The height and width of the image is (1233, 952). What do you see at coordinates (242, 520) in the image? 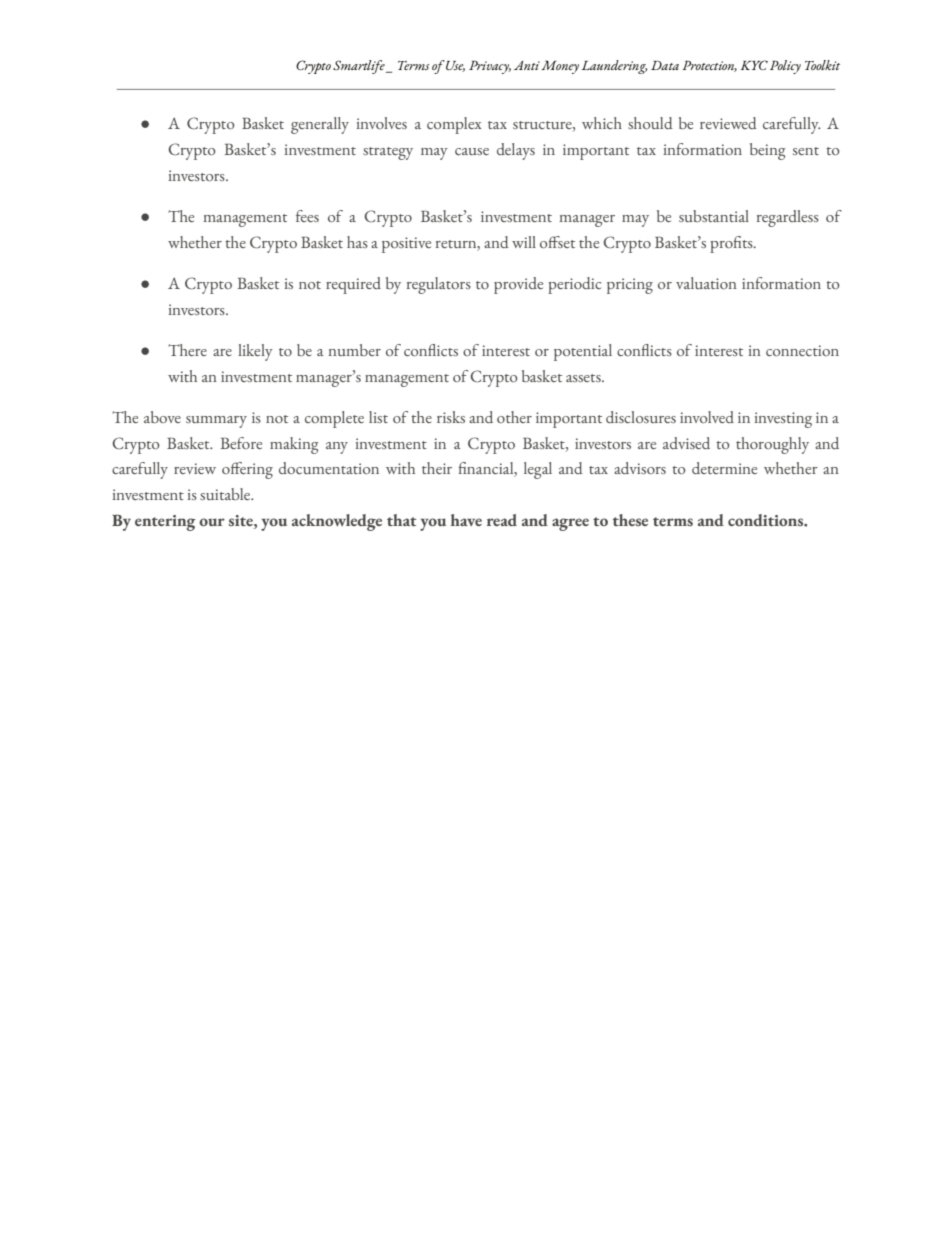
I see `site` at bounding box center [242, 520].
